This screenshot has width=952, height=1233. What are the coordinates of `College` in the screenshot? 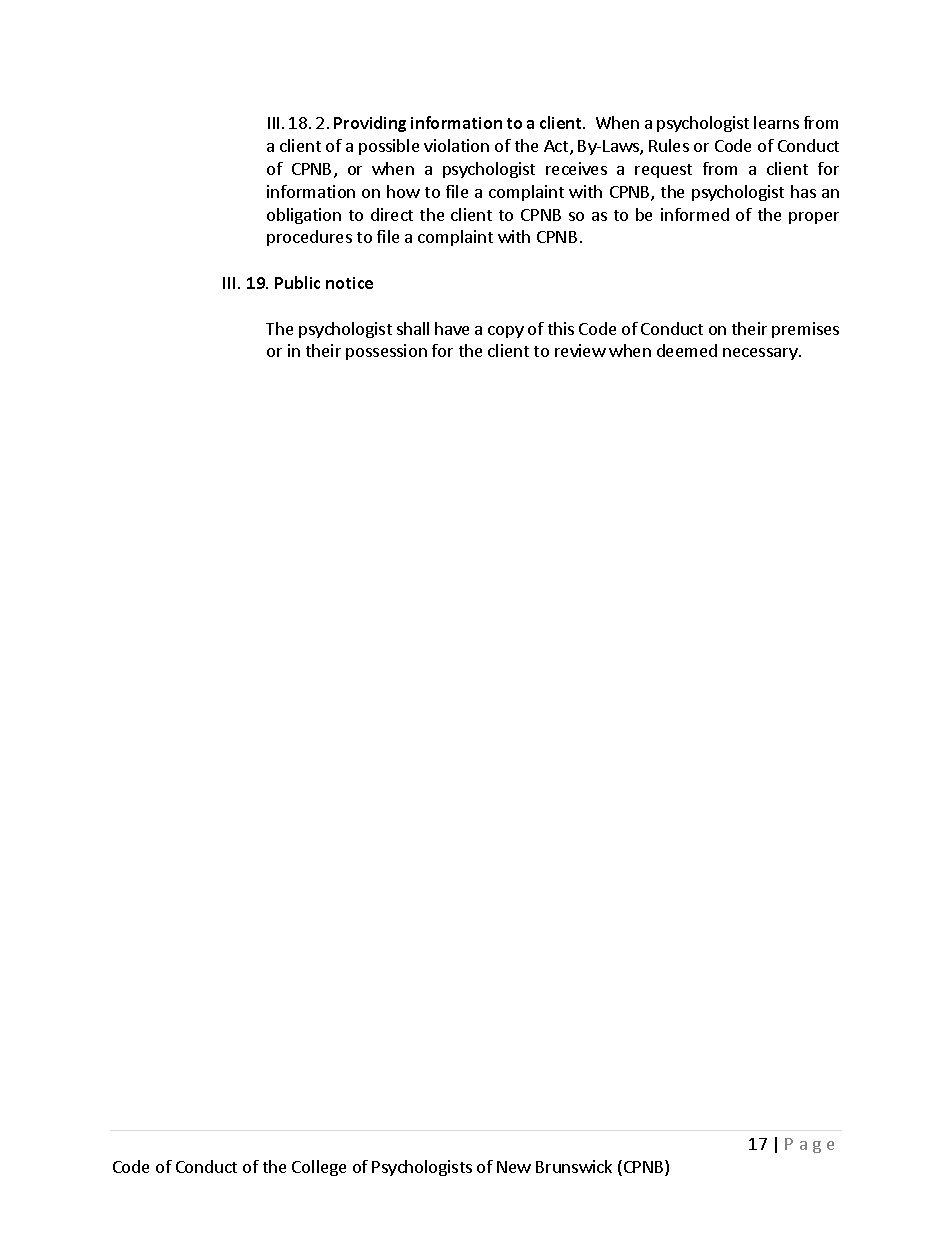 It's located at (319, 1168).
